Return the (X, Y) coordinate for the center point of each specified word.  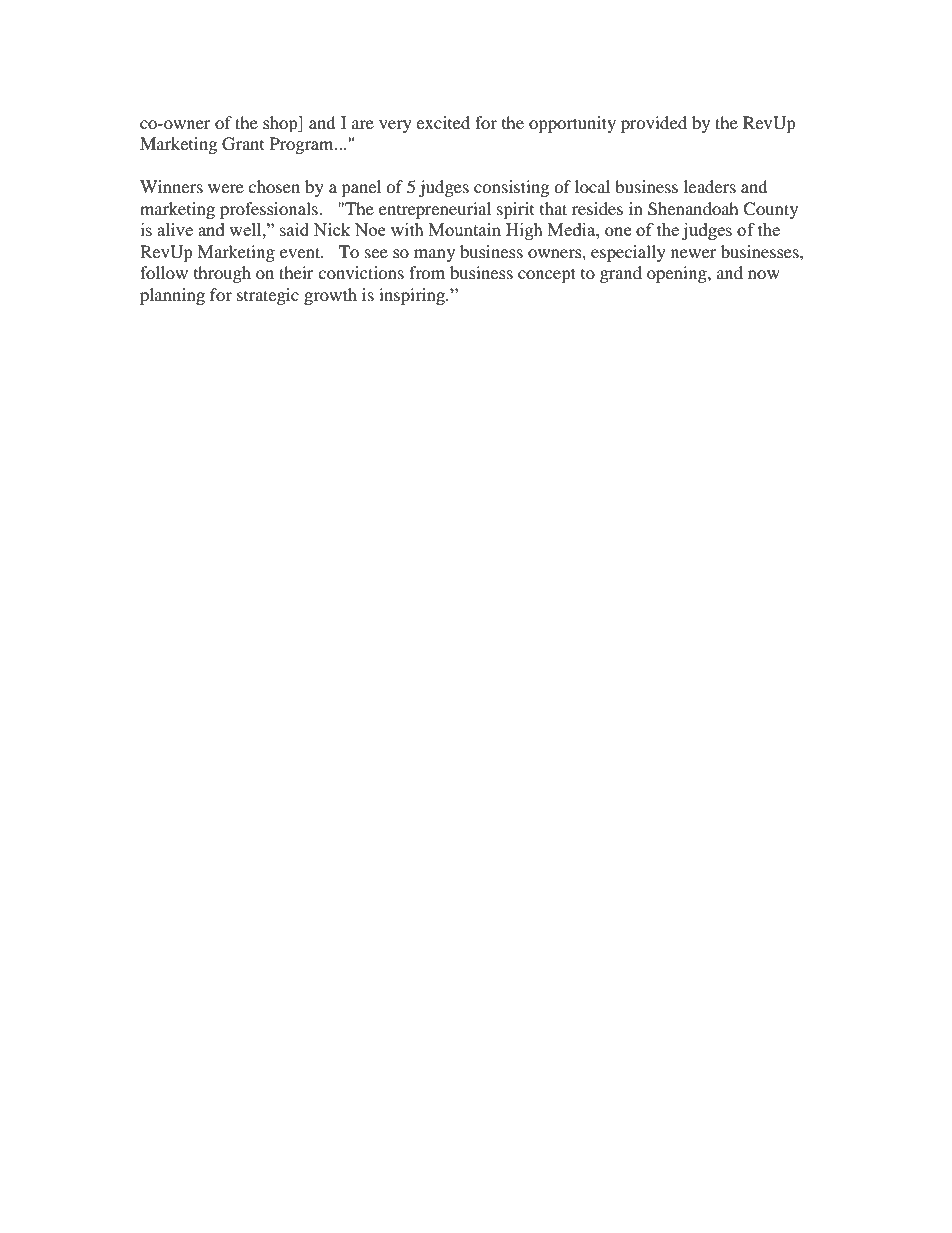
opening (678, 274)
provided (654, 124)
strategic (268, 296)
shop (281, 124)
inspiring (413, 296)
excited (443, 122)
